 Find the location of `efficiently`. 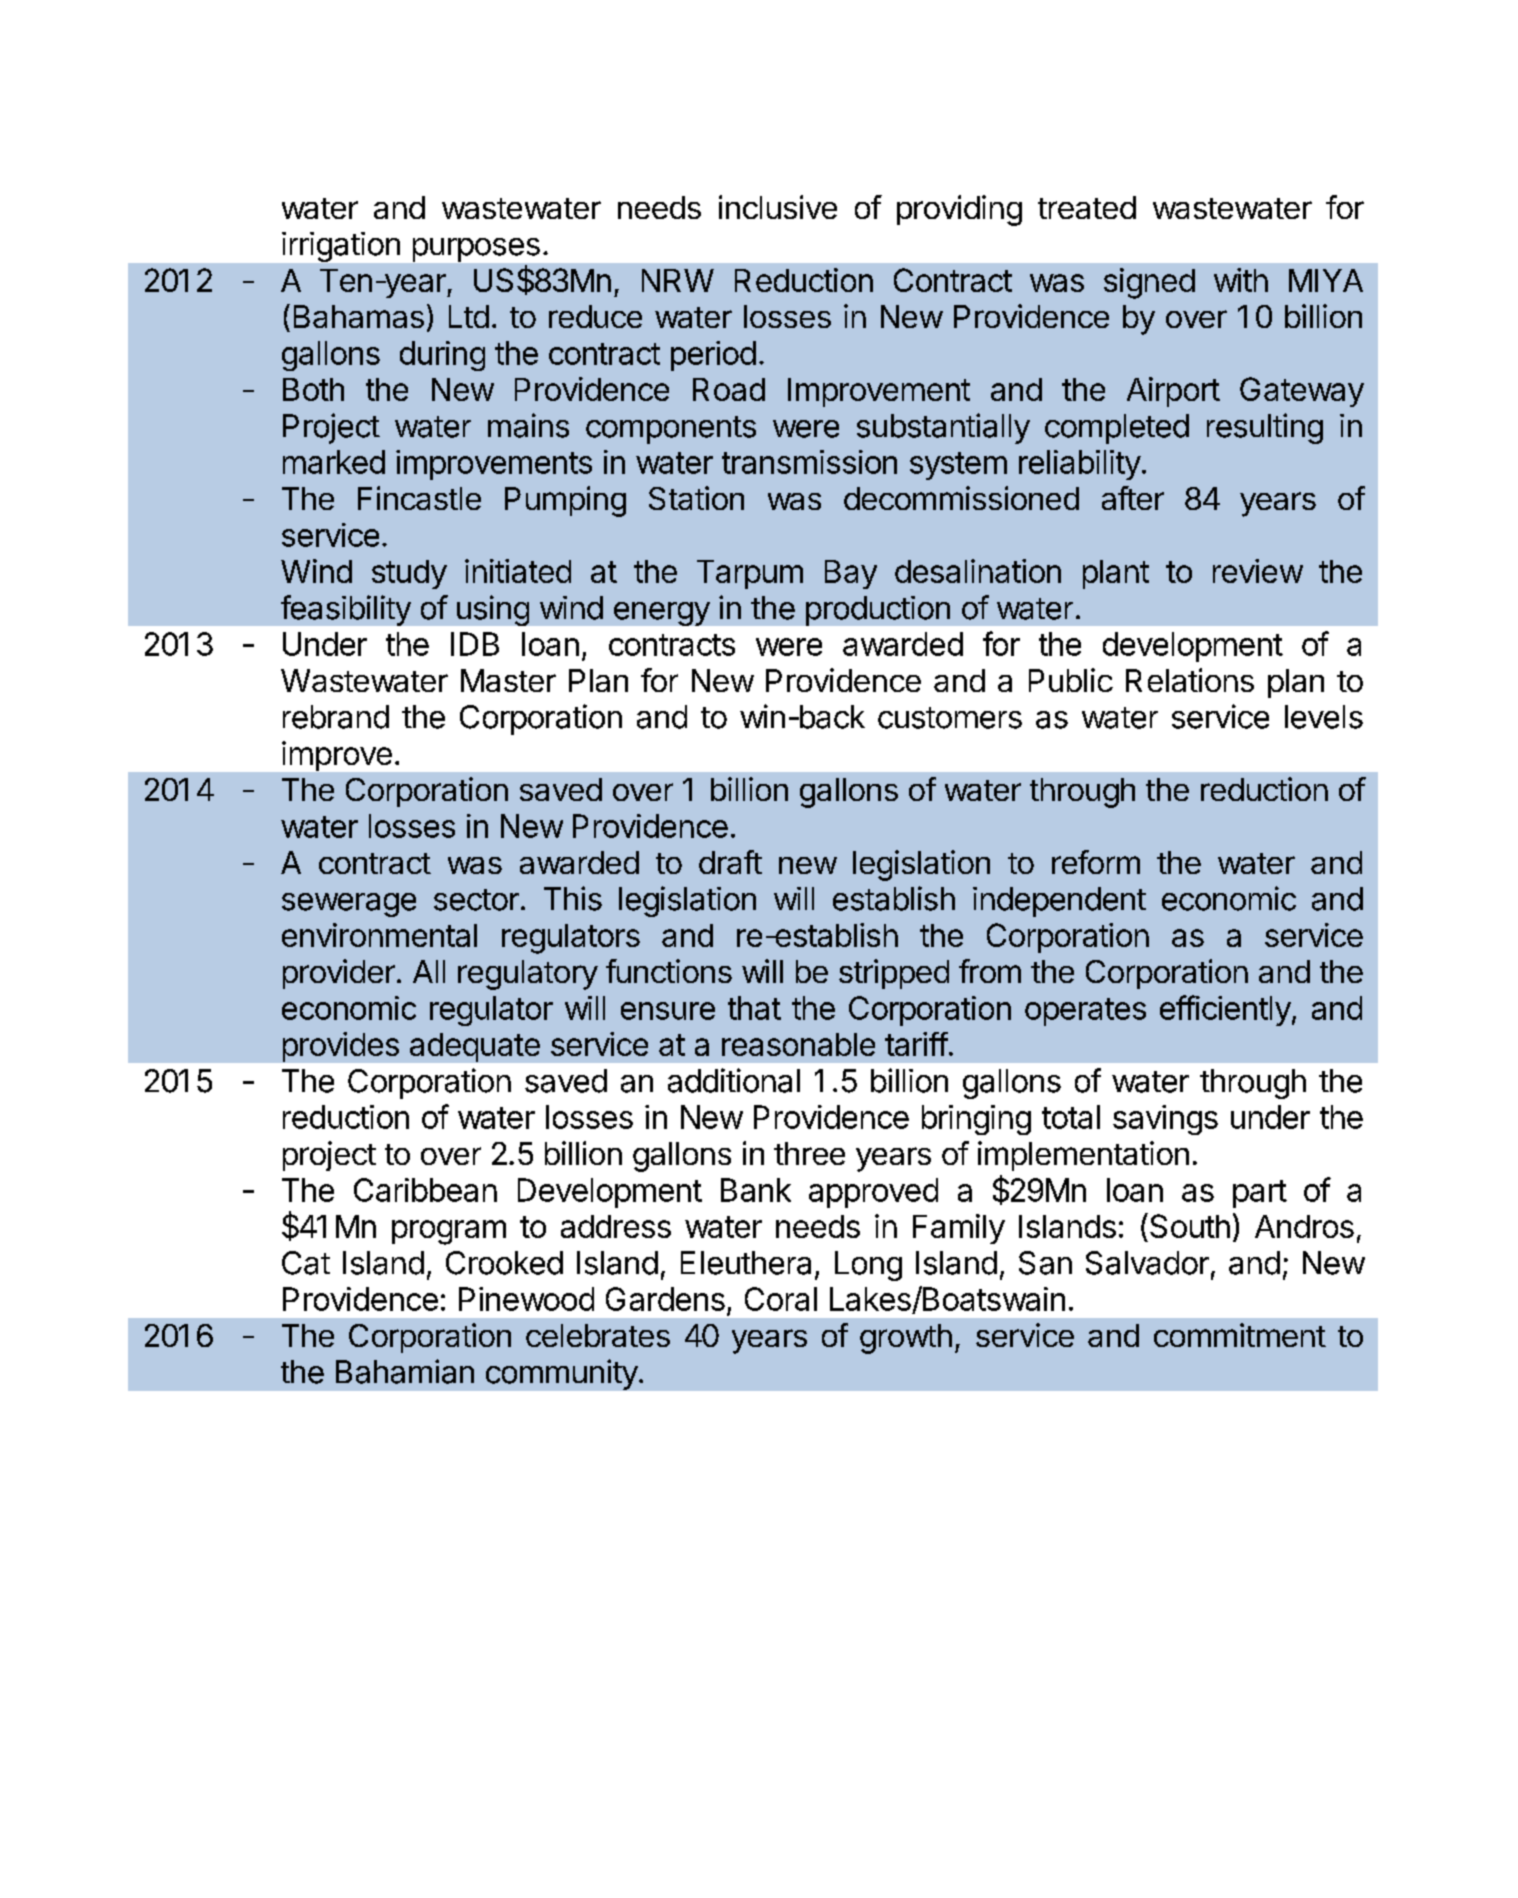

efficiently is located at coordinates (1225, 1010).
